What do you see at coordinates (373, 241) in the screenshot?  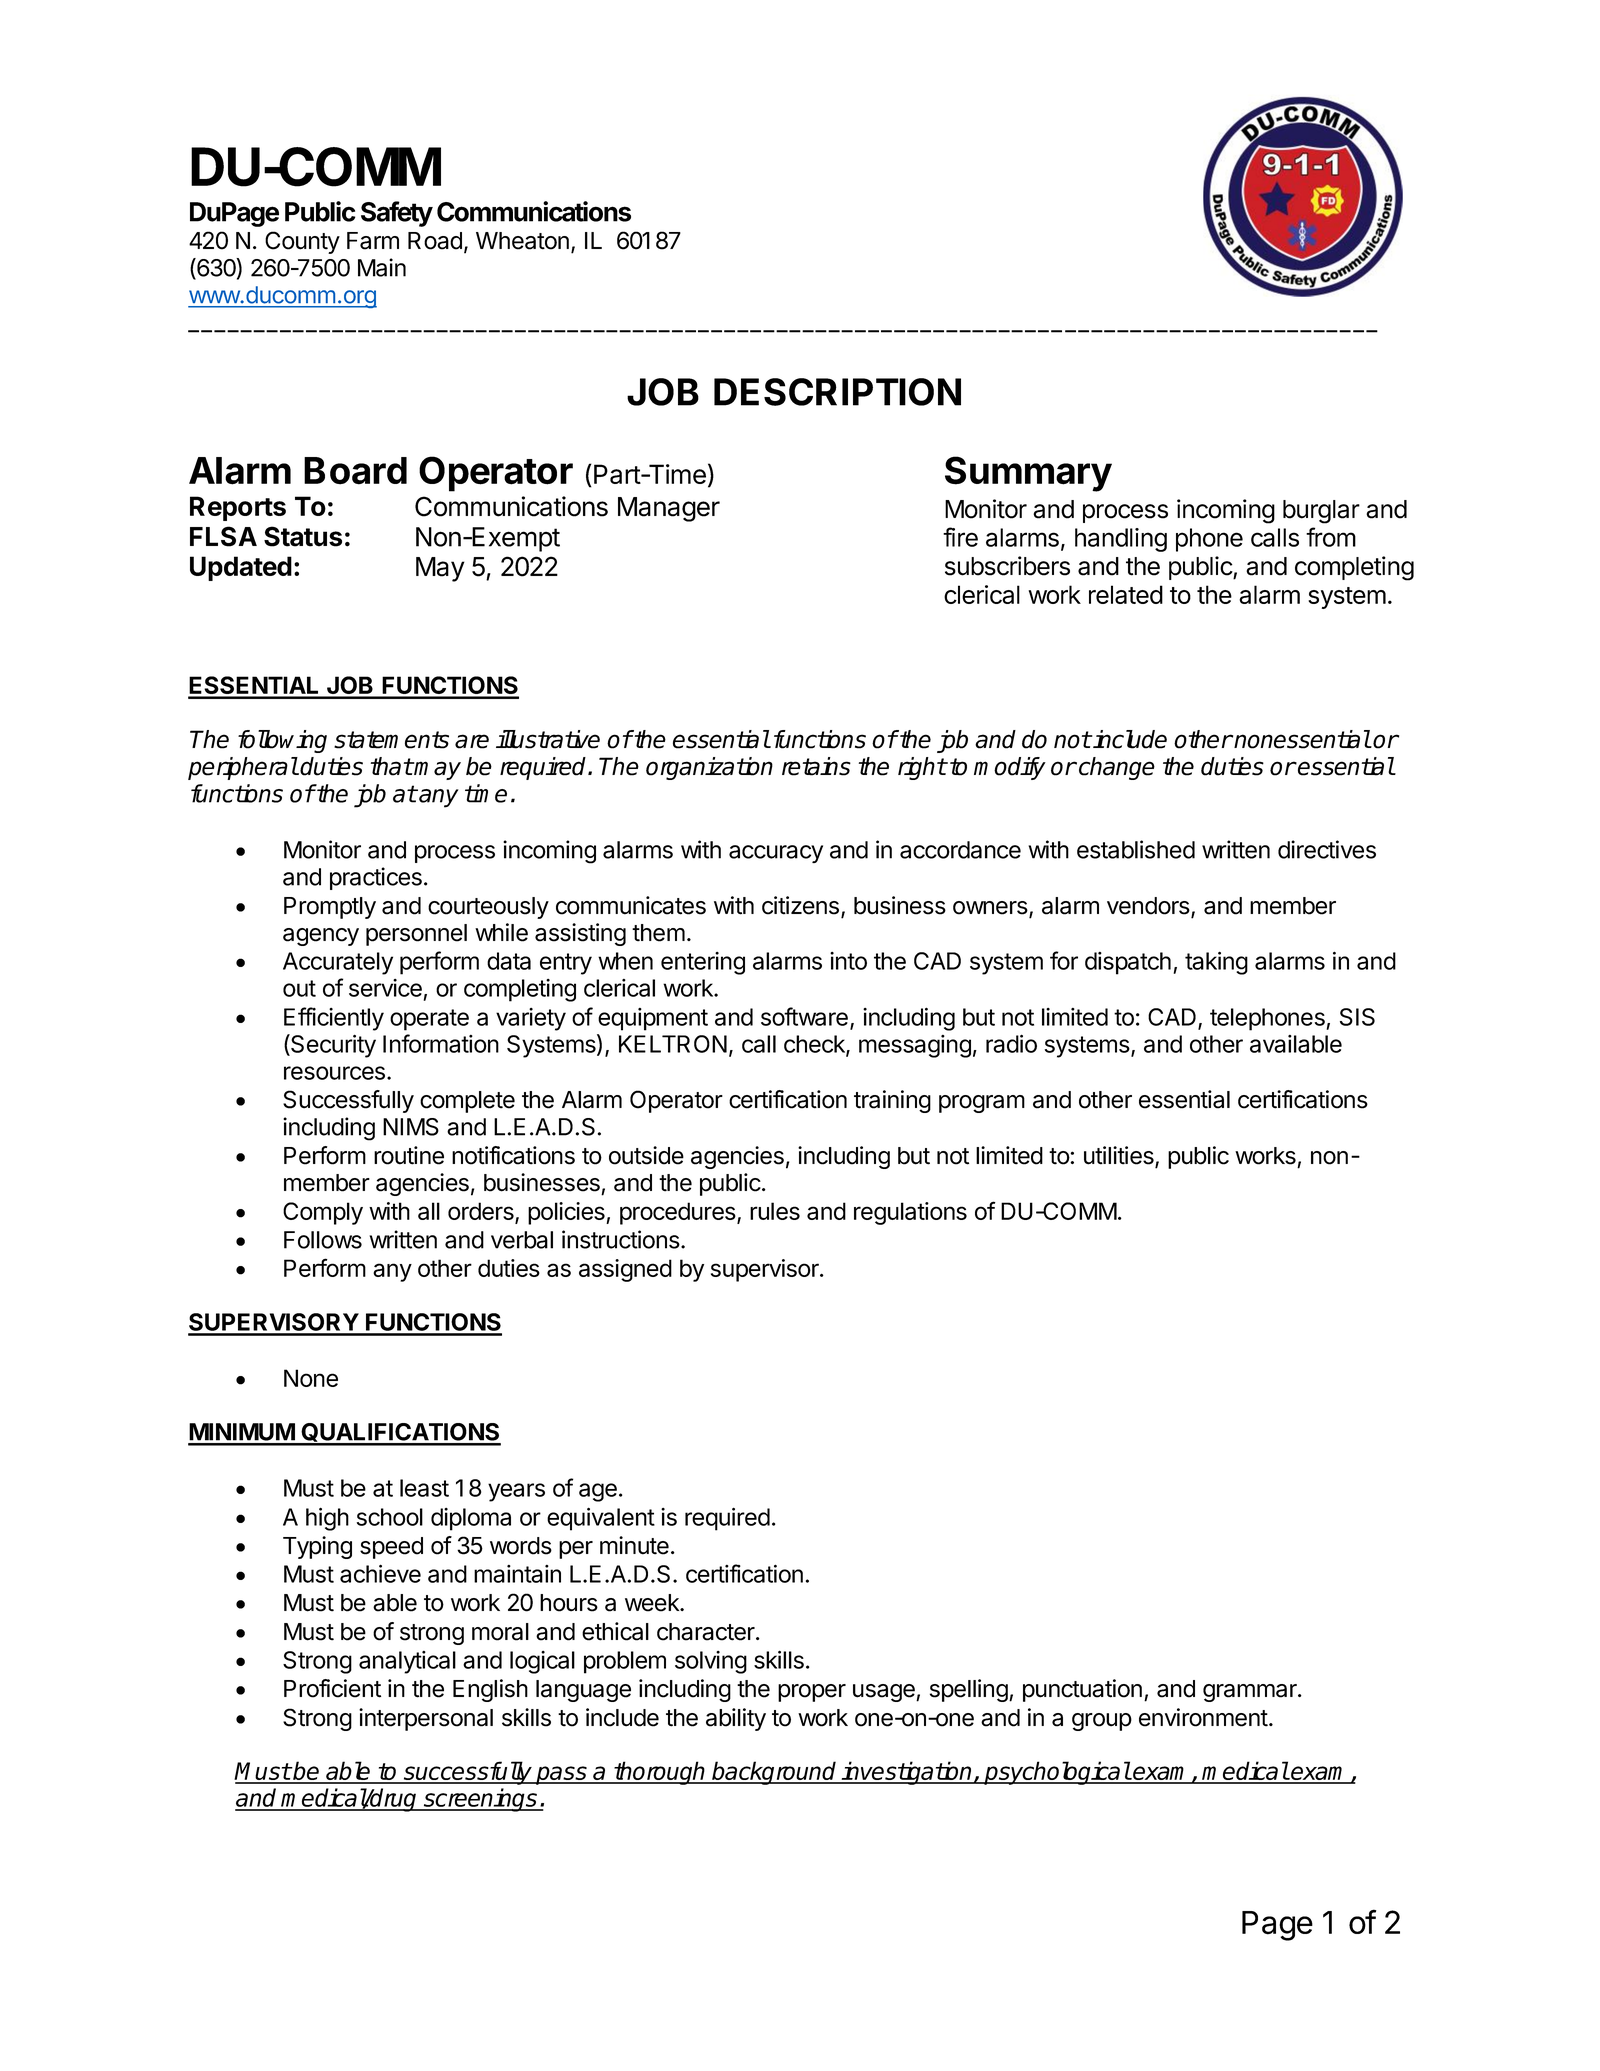 I see `Farm` at bounding box center [373, 241].
